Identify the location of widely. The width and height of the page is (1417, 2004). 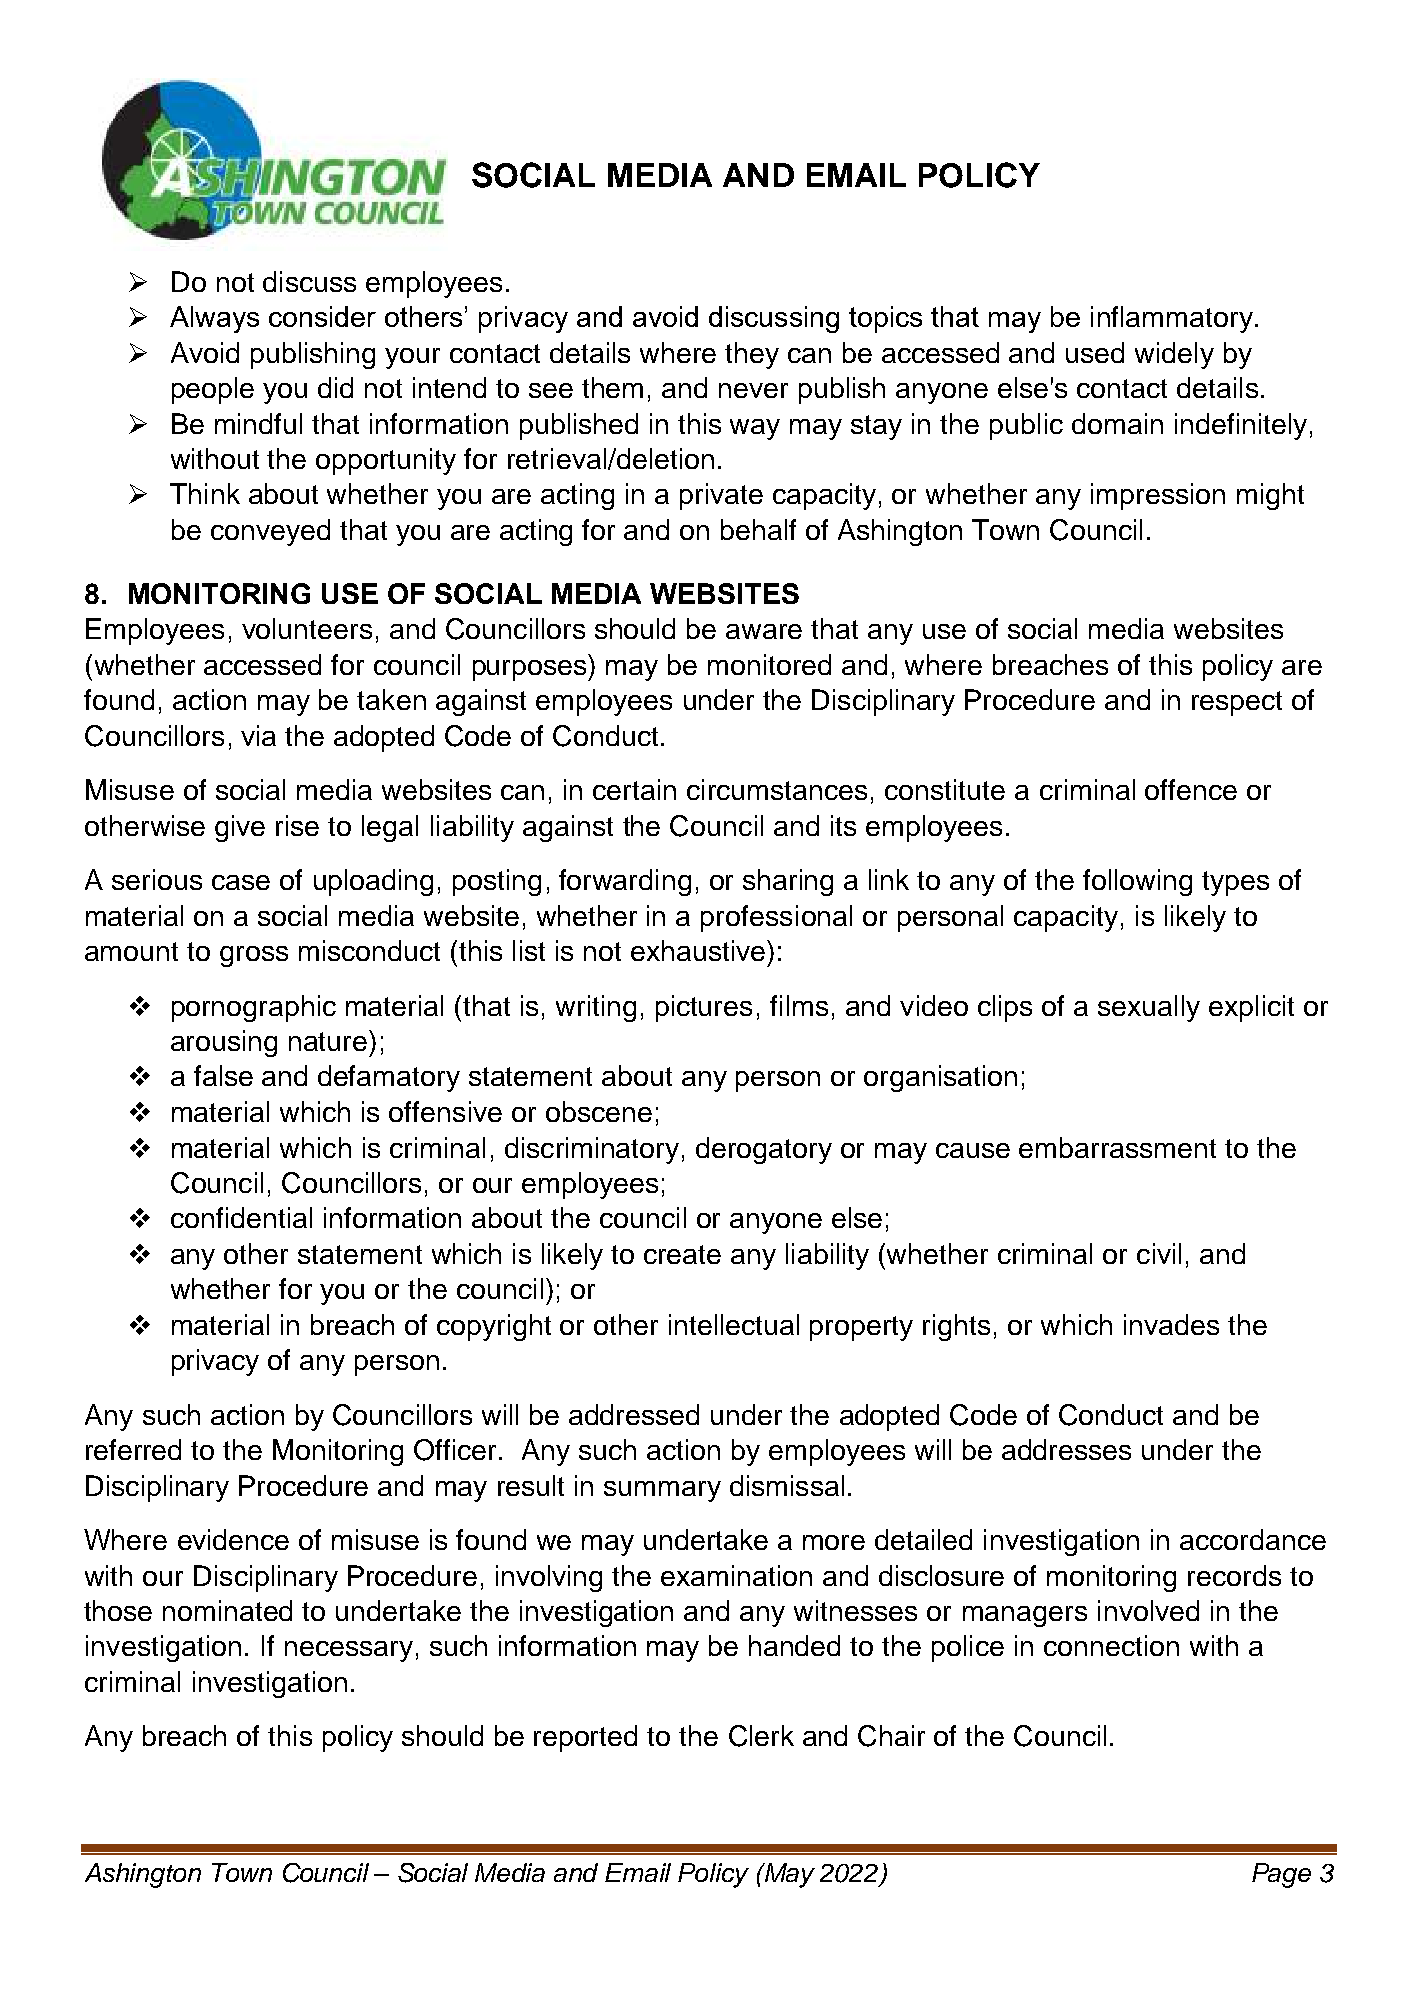
(1174, 355).
